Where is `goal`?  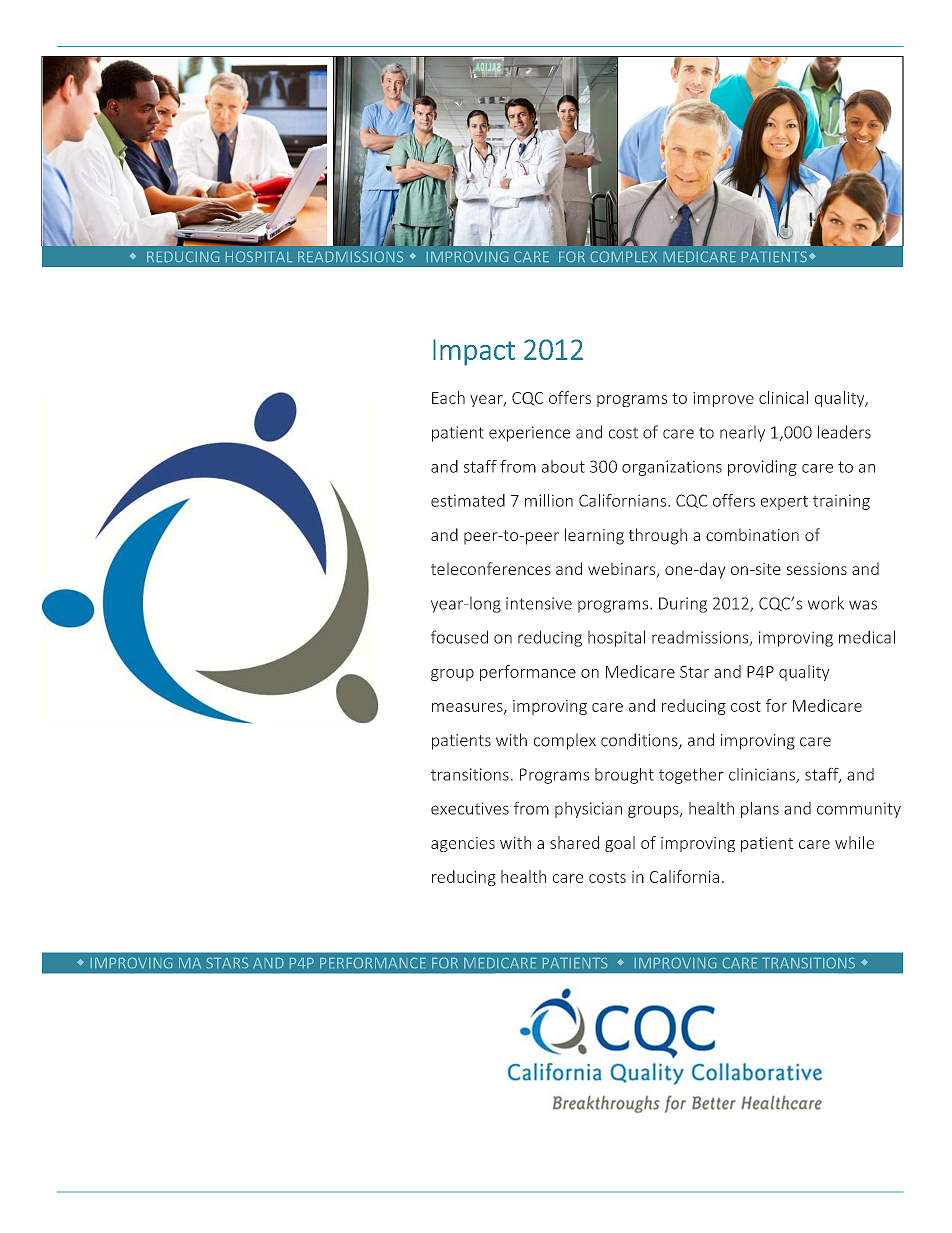 goal is located at coordinates (620, 844).
